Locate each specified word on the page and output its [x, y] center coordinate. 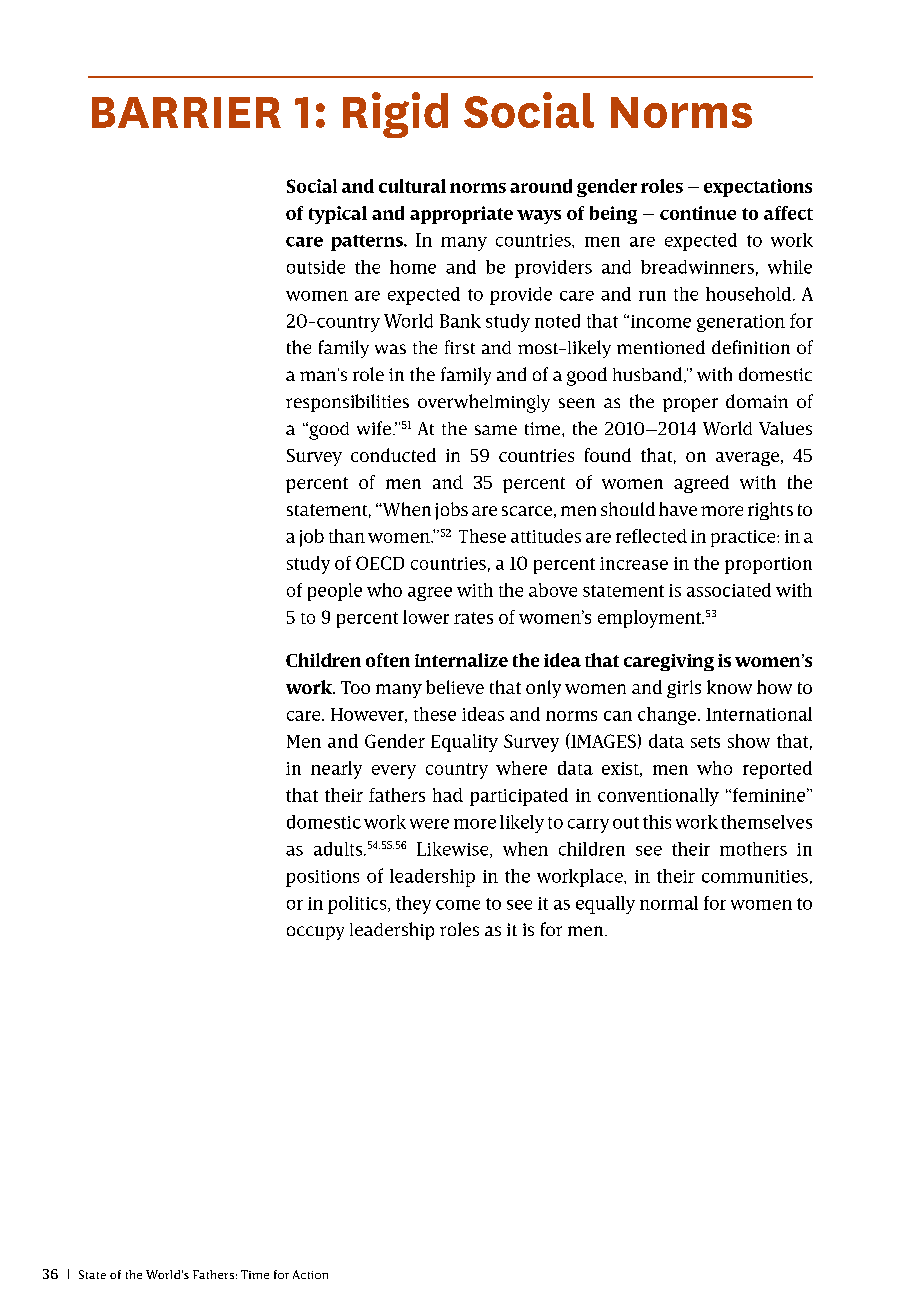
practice [744, 538]
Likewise [454, 850]
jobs [451, 511]
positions [322, 878]
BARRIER [186, 112]
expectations [758, 188]
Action [310, 1274]
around [541, 186]
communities [755, 876]
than [347, 536]
